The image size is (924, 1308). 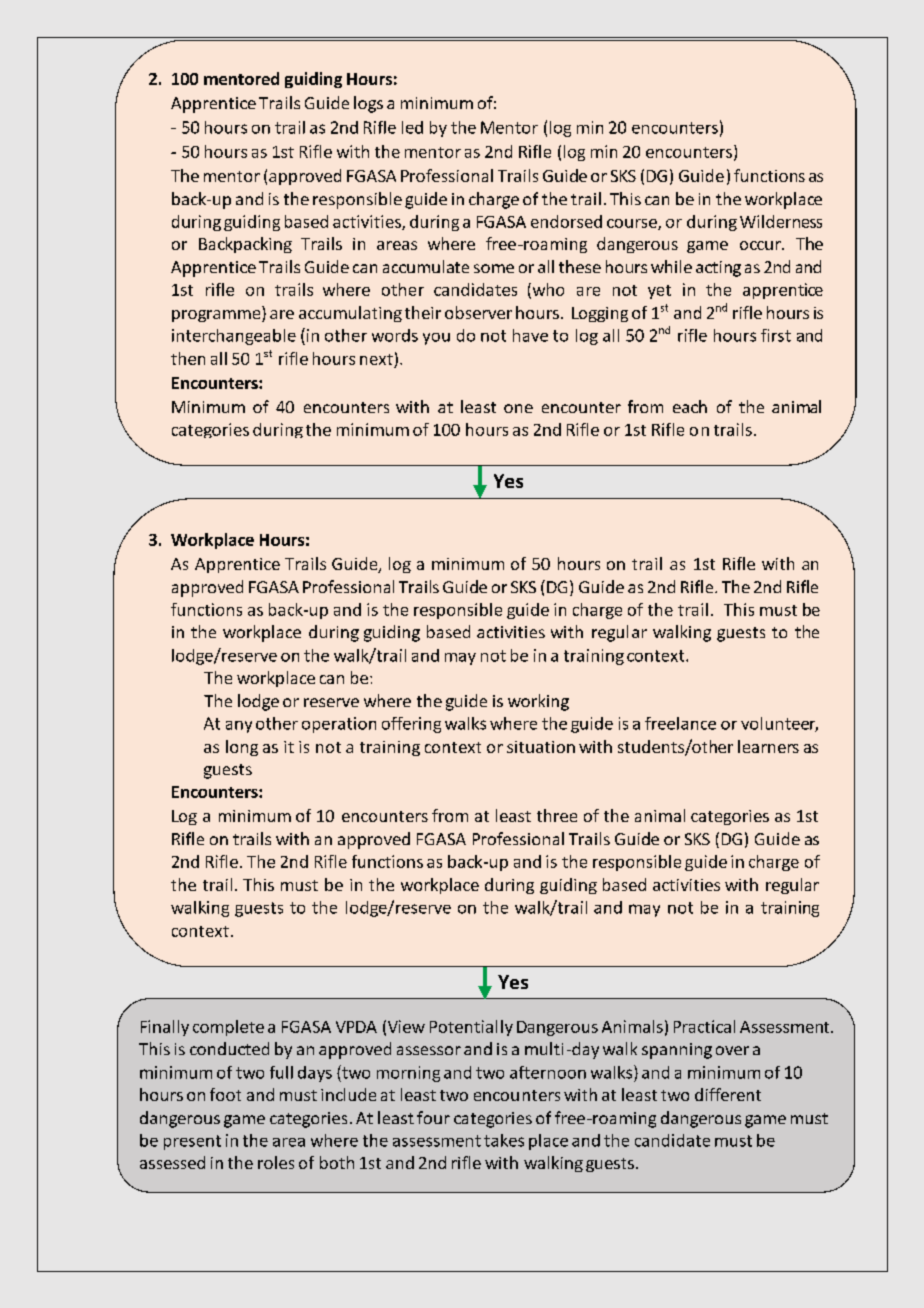 I want to click on foot, so click(x=225, y=1094).
